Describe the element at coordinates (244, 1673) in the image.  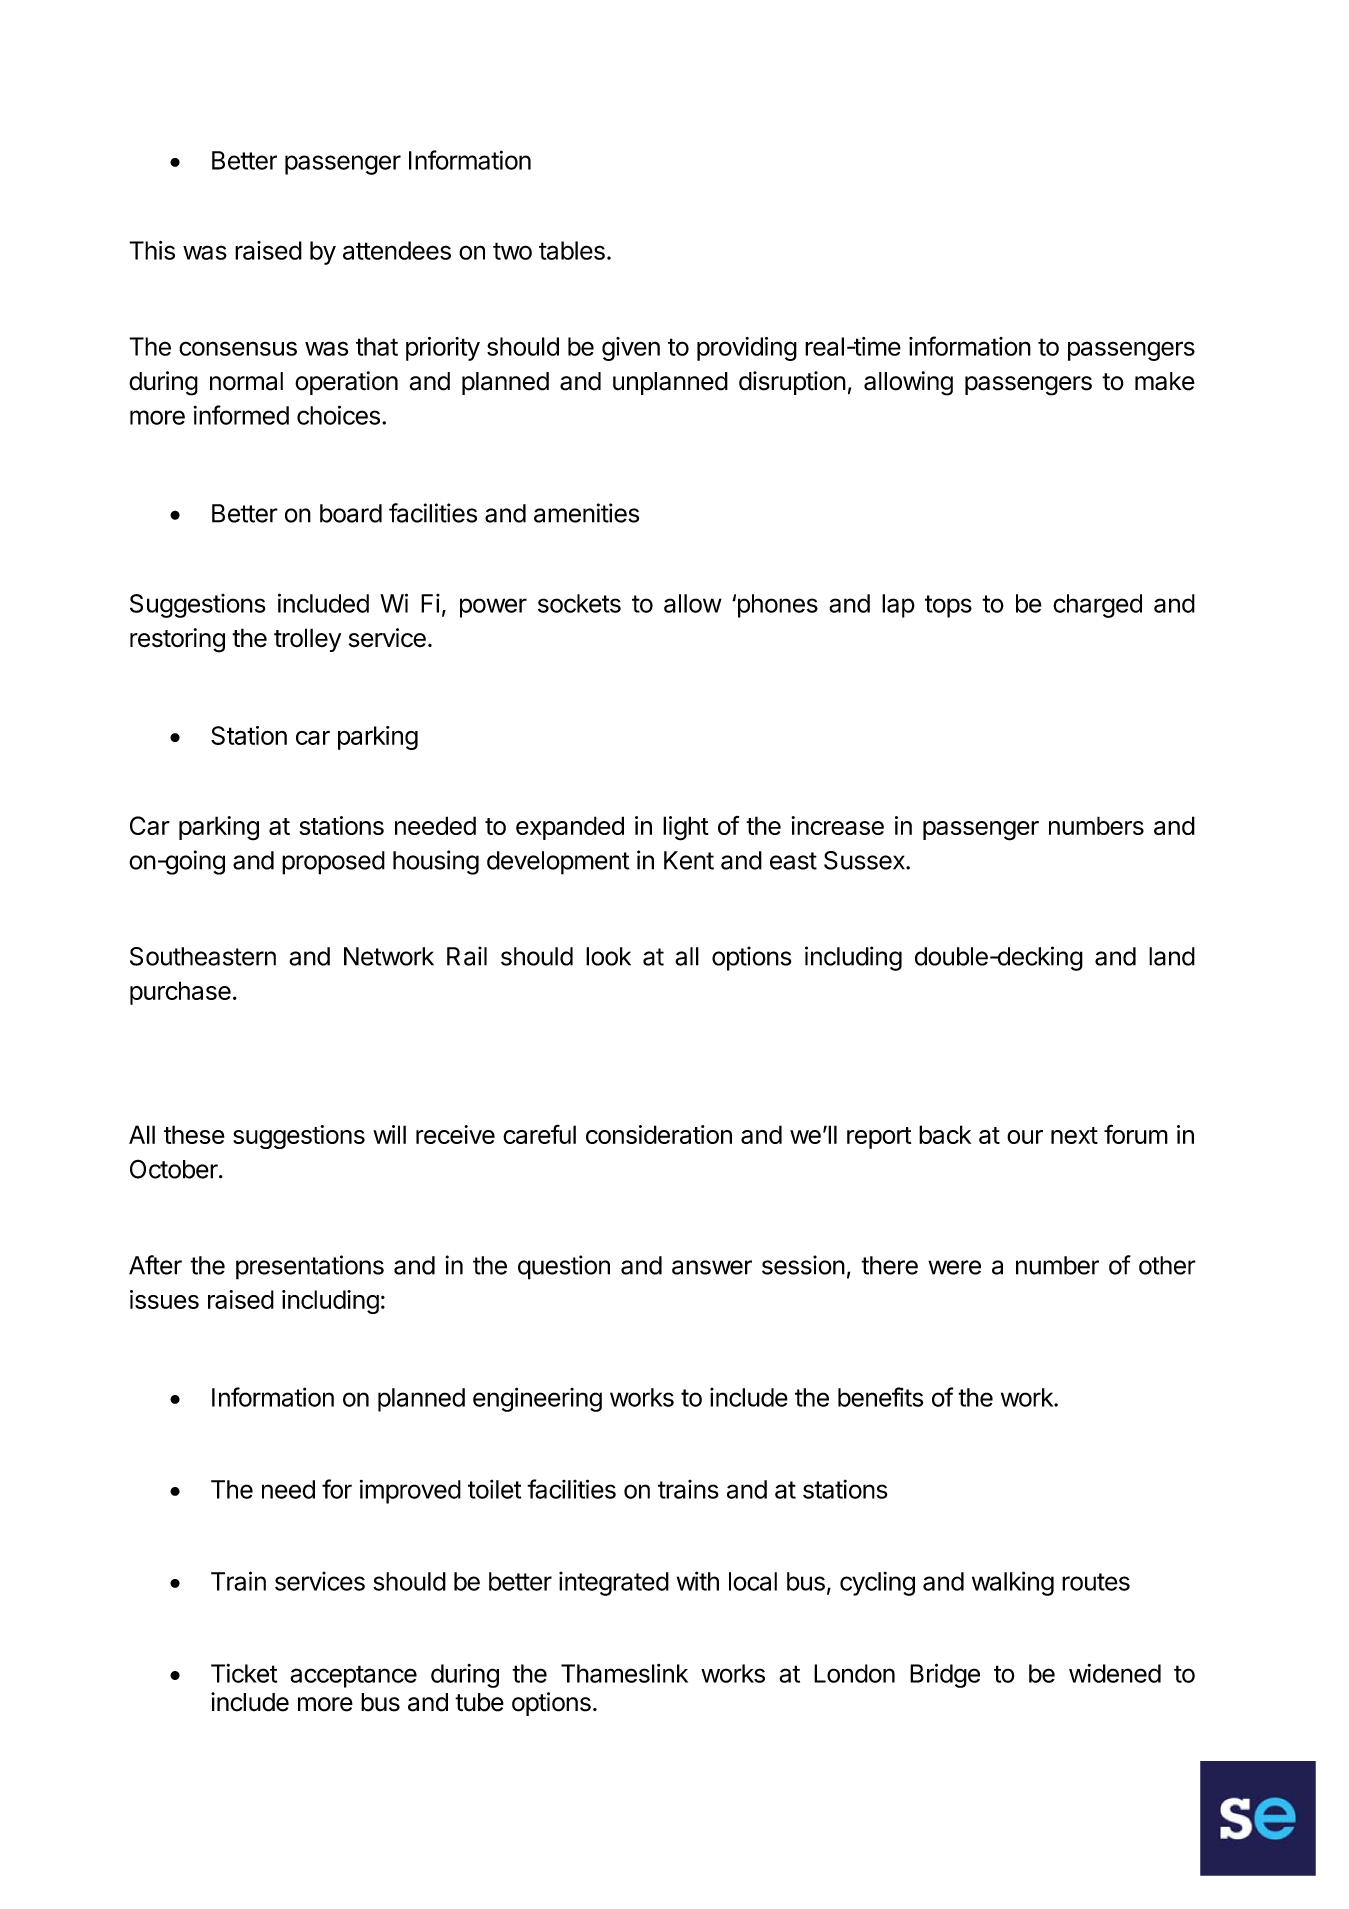
I see `Ticket` at that location.
